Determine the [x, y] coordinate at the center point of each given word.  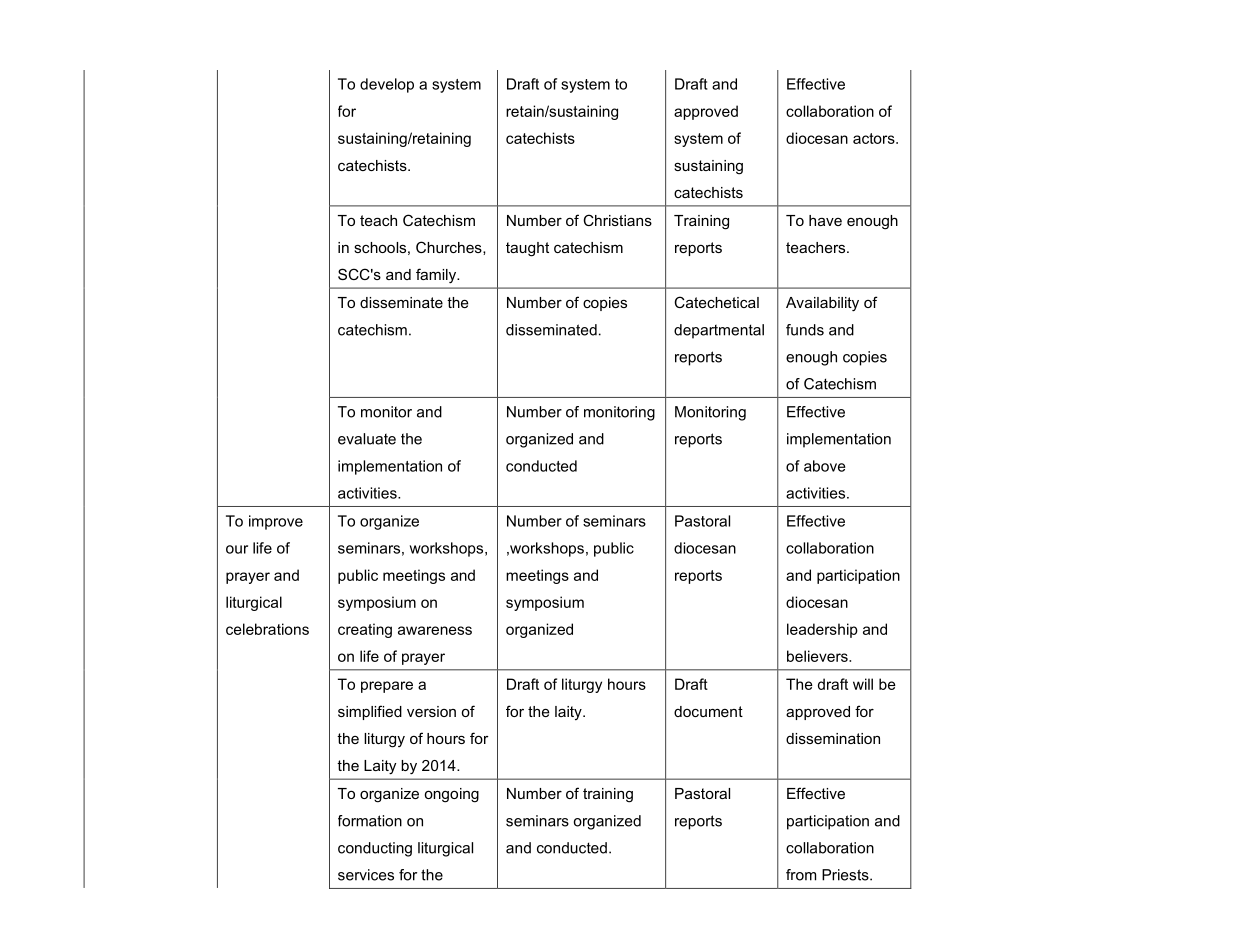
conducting [375, 849]
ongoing [452, 795]
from [801, 875]
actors [875, 138]
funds [805, 330]
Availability [822, 304]
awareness [435, 630]
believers [818, 656]
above [824, 466]
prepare [387, 687]
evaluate [367, 439]
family [437, 276]
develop [387, 85]
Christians [617, 220]
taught [527, 249]
